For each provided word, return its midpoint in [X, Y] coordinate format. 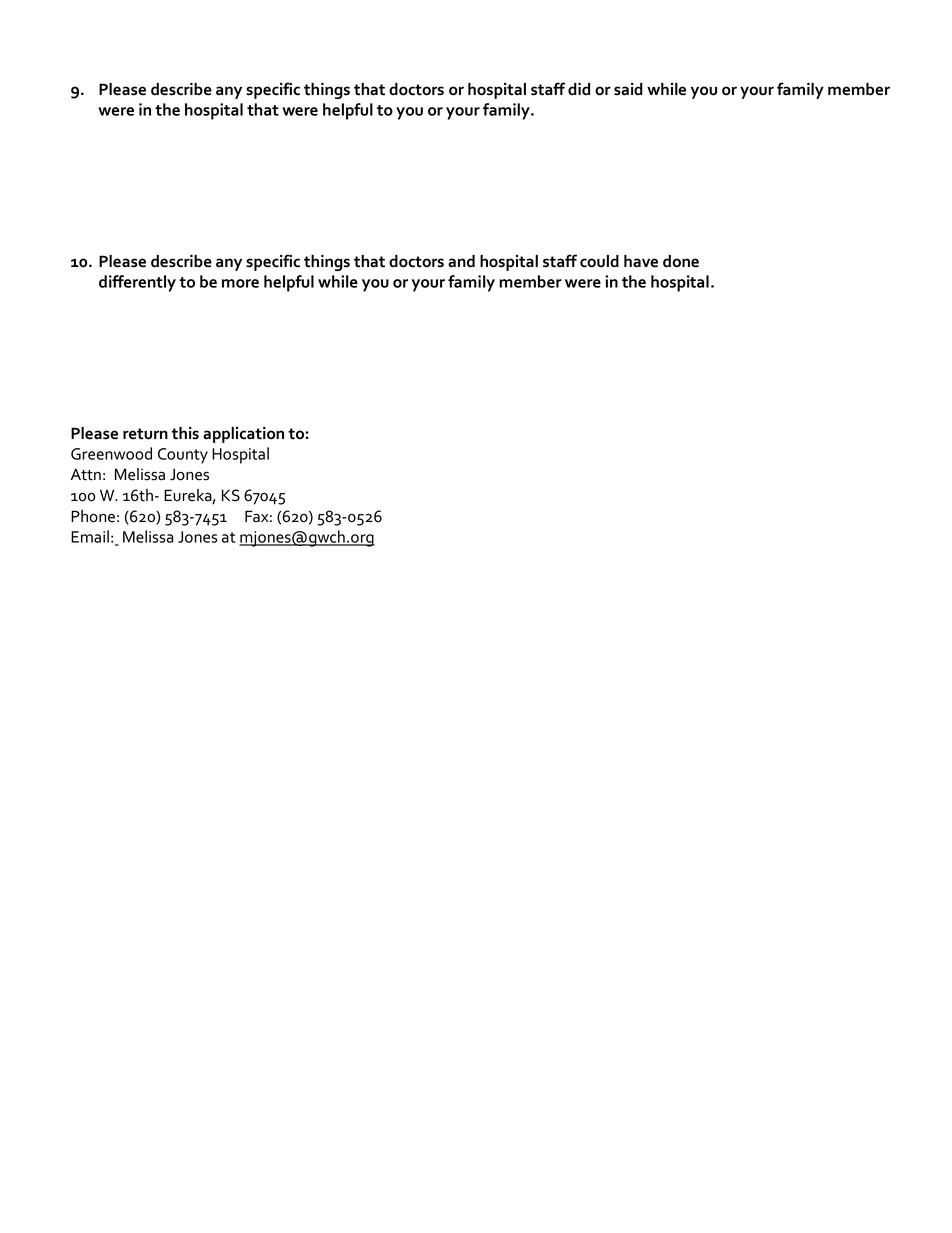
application [243, 435]
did [579, 89]
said [628, 89]
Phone [93, 516]
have [641, 261]
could [599, 261]
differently [137, 283]
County [183, 456]
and [461, 261]
